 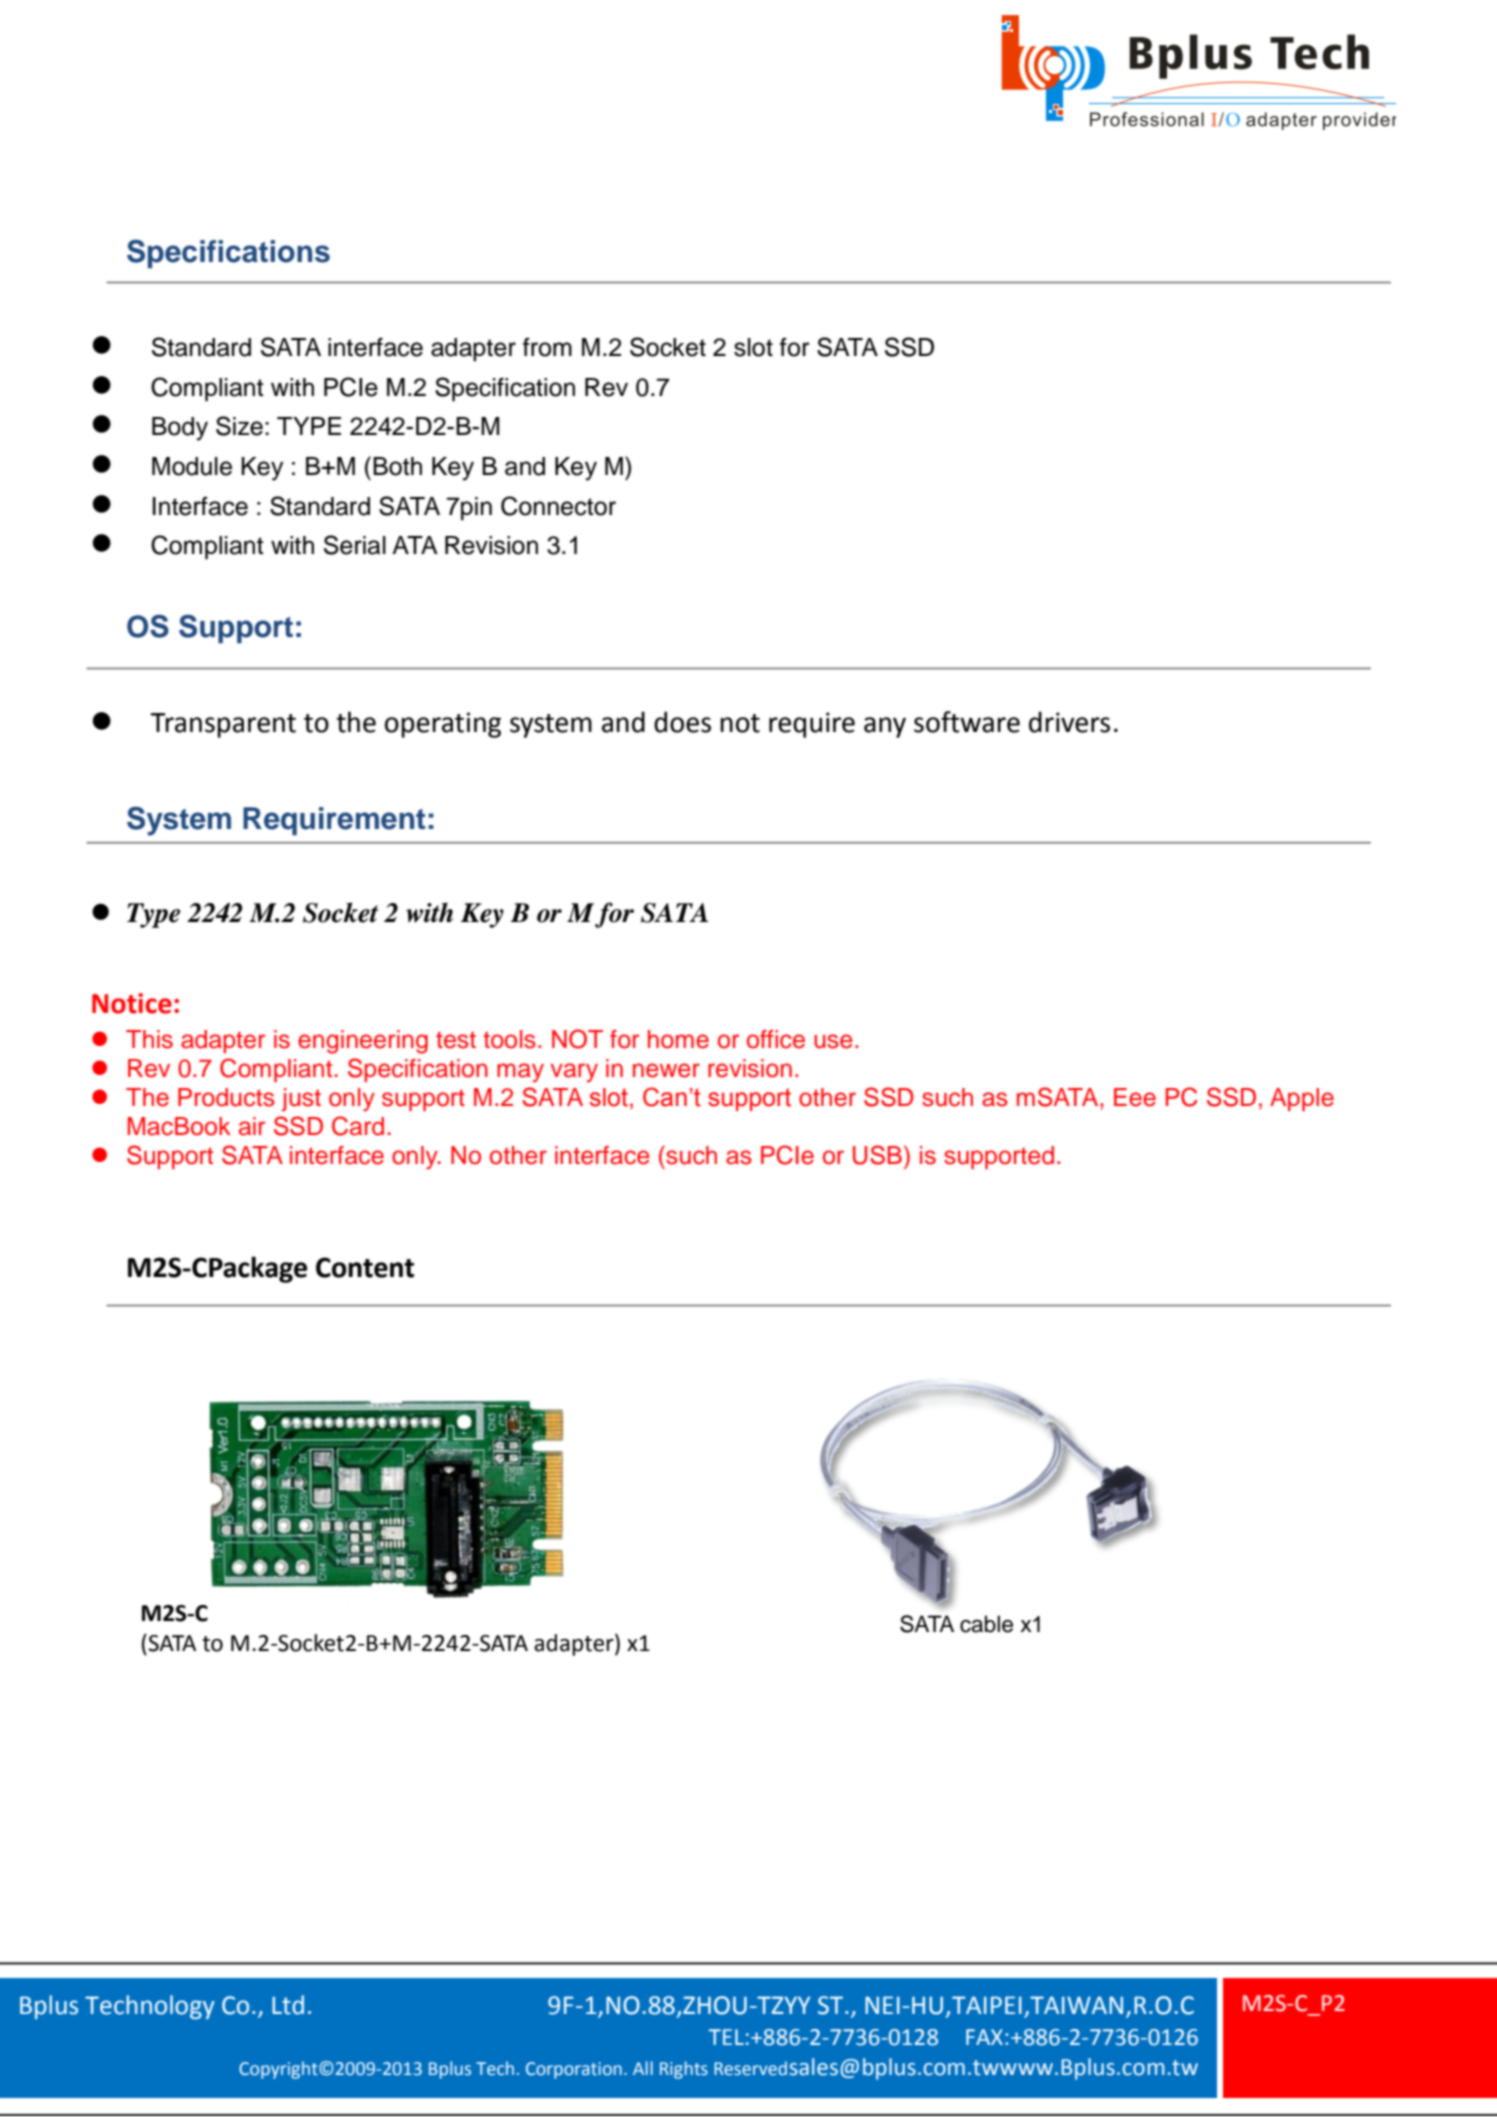 What do you see at coordinates (1135, 1097) in the document?
I see `Eee` at bounding box center [1135, 1097].
